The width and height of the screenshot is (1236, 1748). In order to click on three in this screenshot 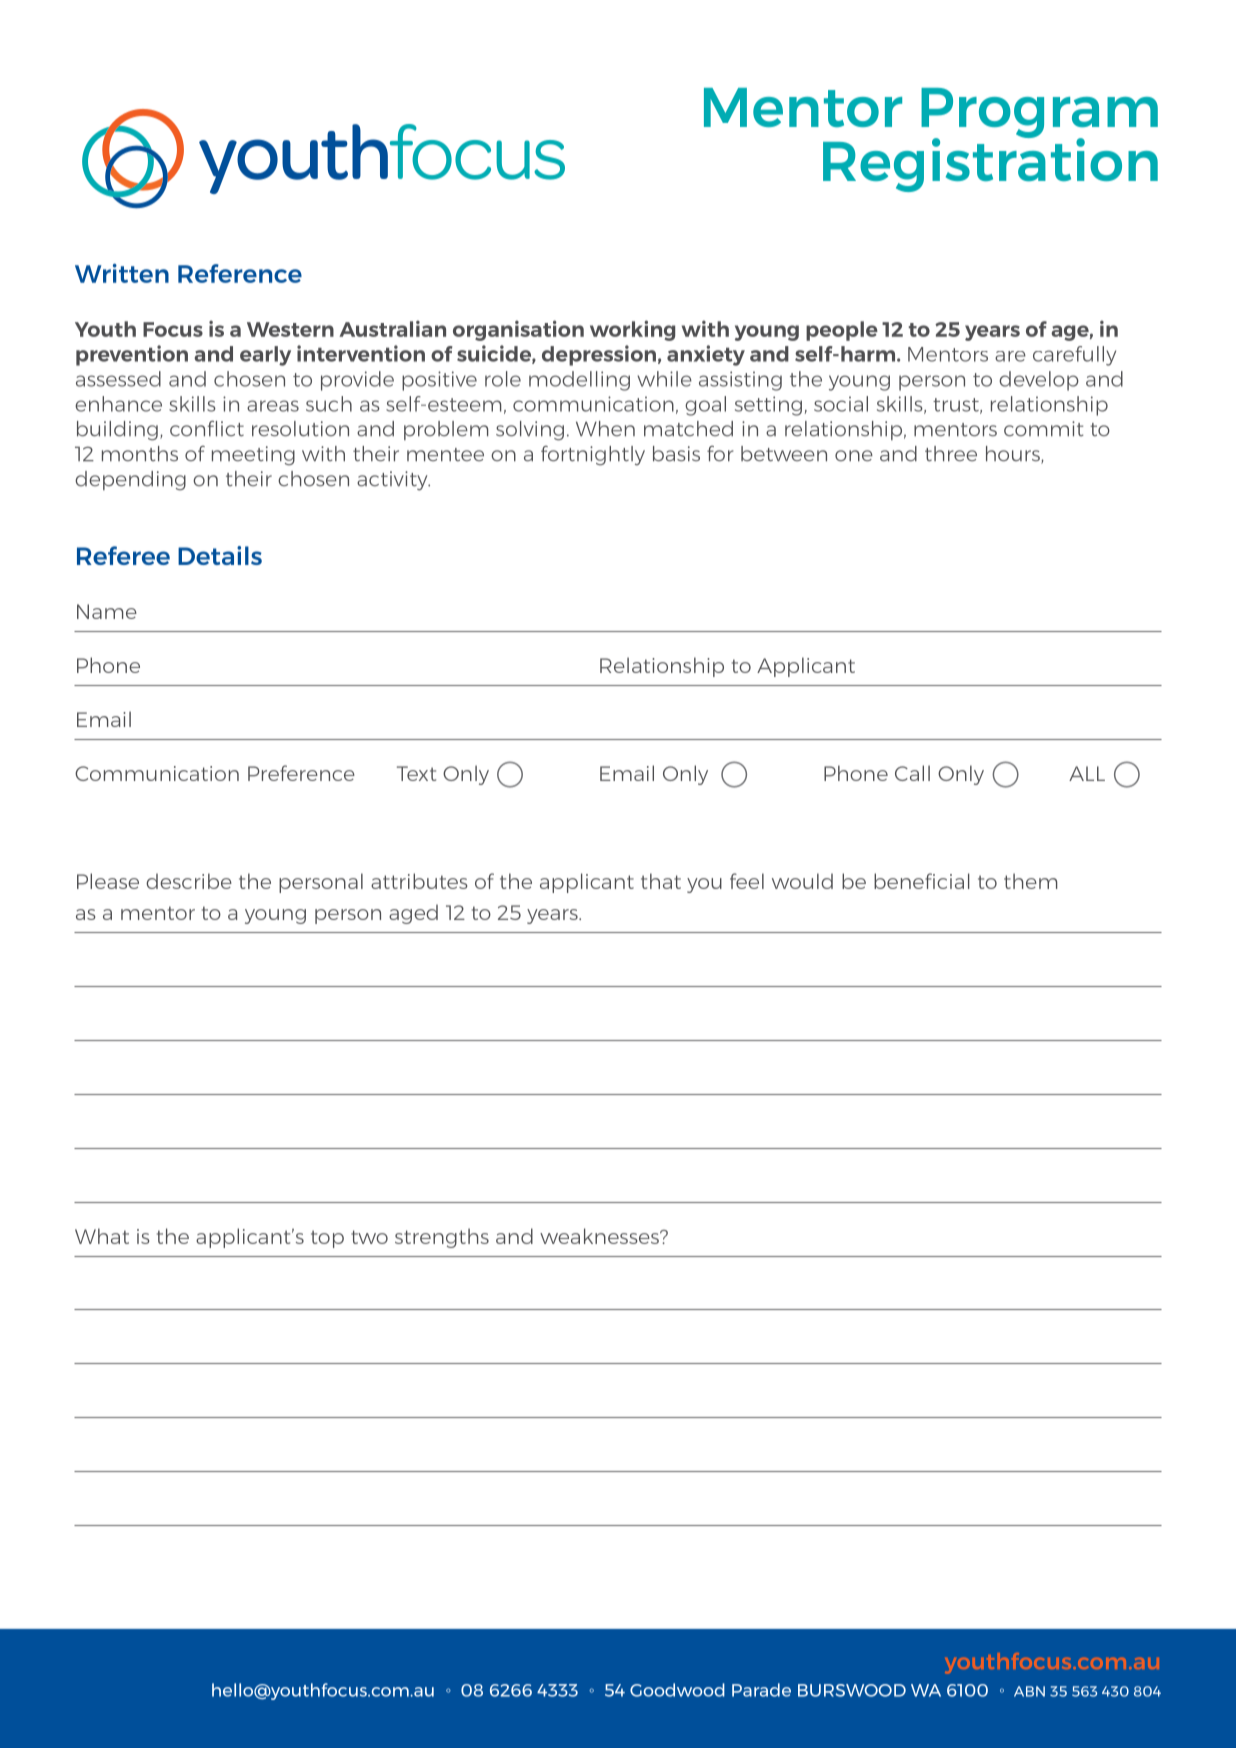, I will do `click(951, 453)`.
